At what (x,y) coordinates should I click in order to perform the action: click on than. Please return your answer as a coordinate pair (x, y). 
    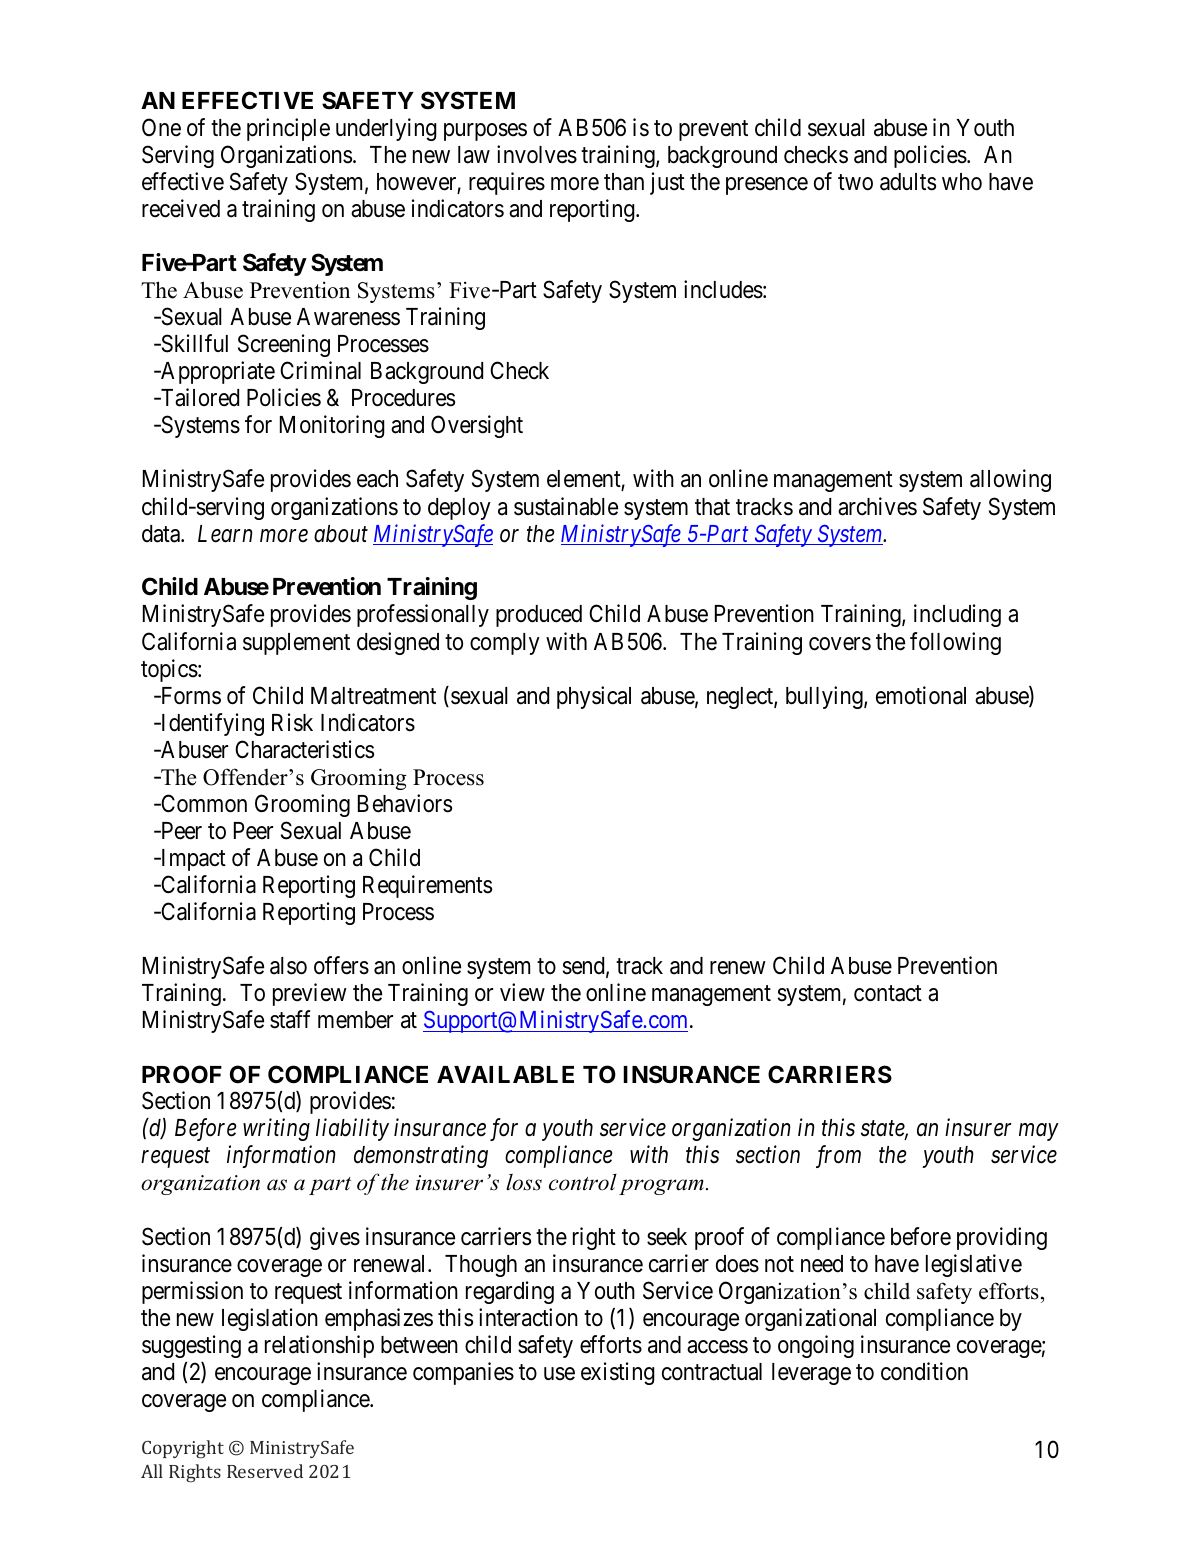
    Looking at the image, I should click on (624, 182).
